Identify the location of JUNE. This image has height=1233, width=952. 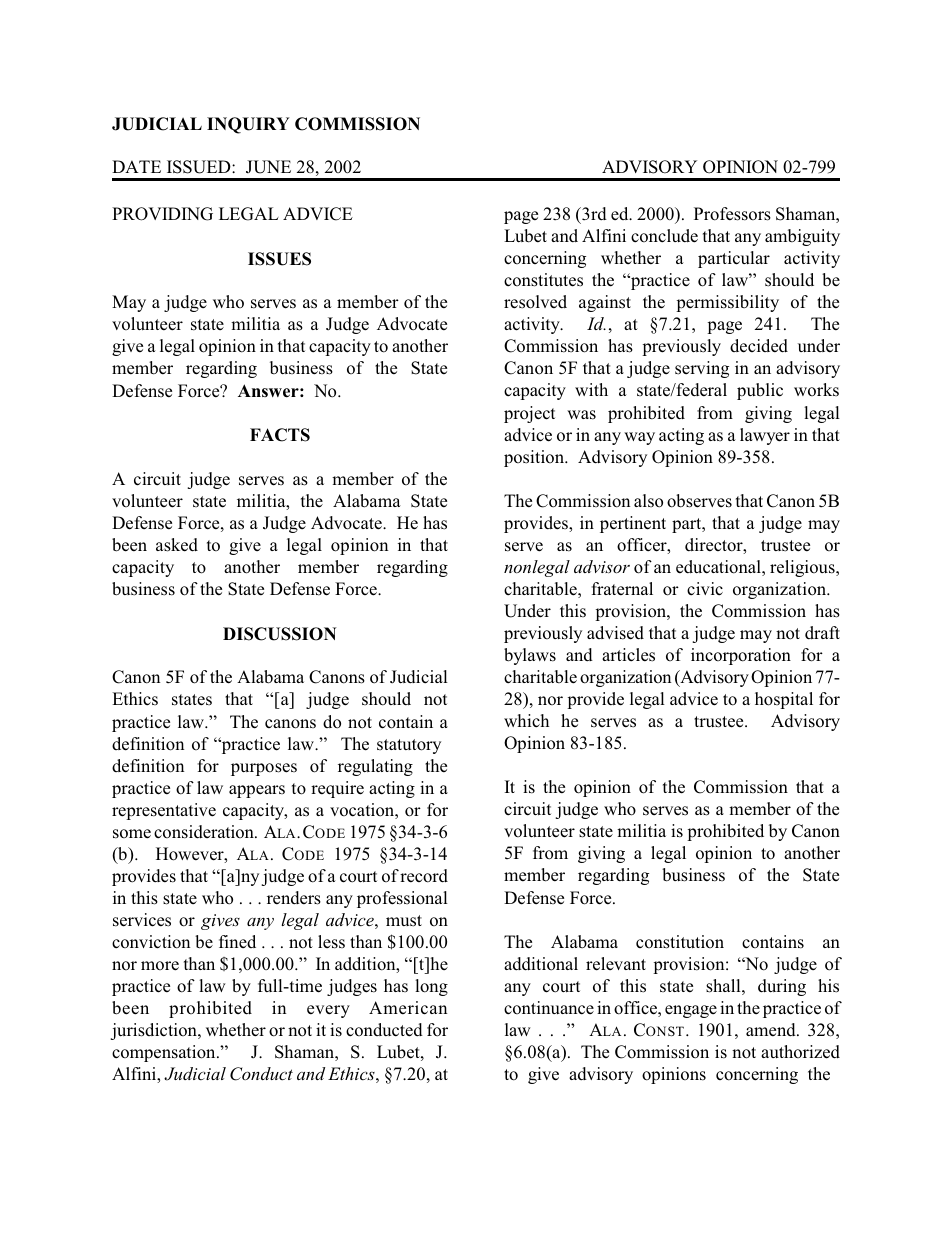
(268, 167).
